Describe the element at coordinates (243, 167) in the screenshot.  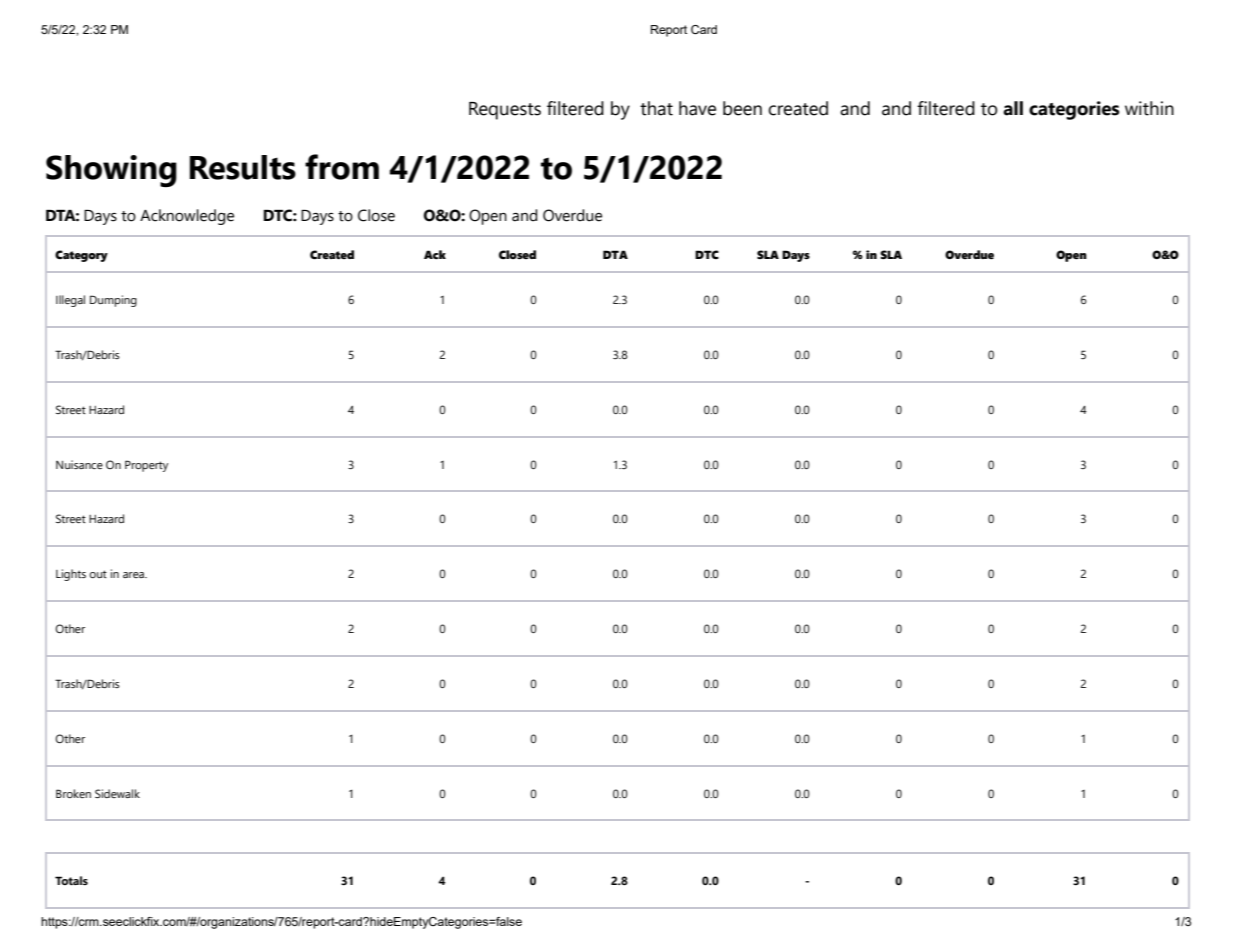
I see `Results` at that location.
